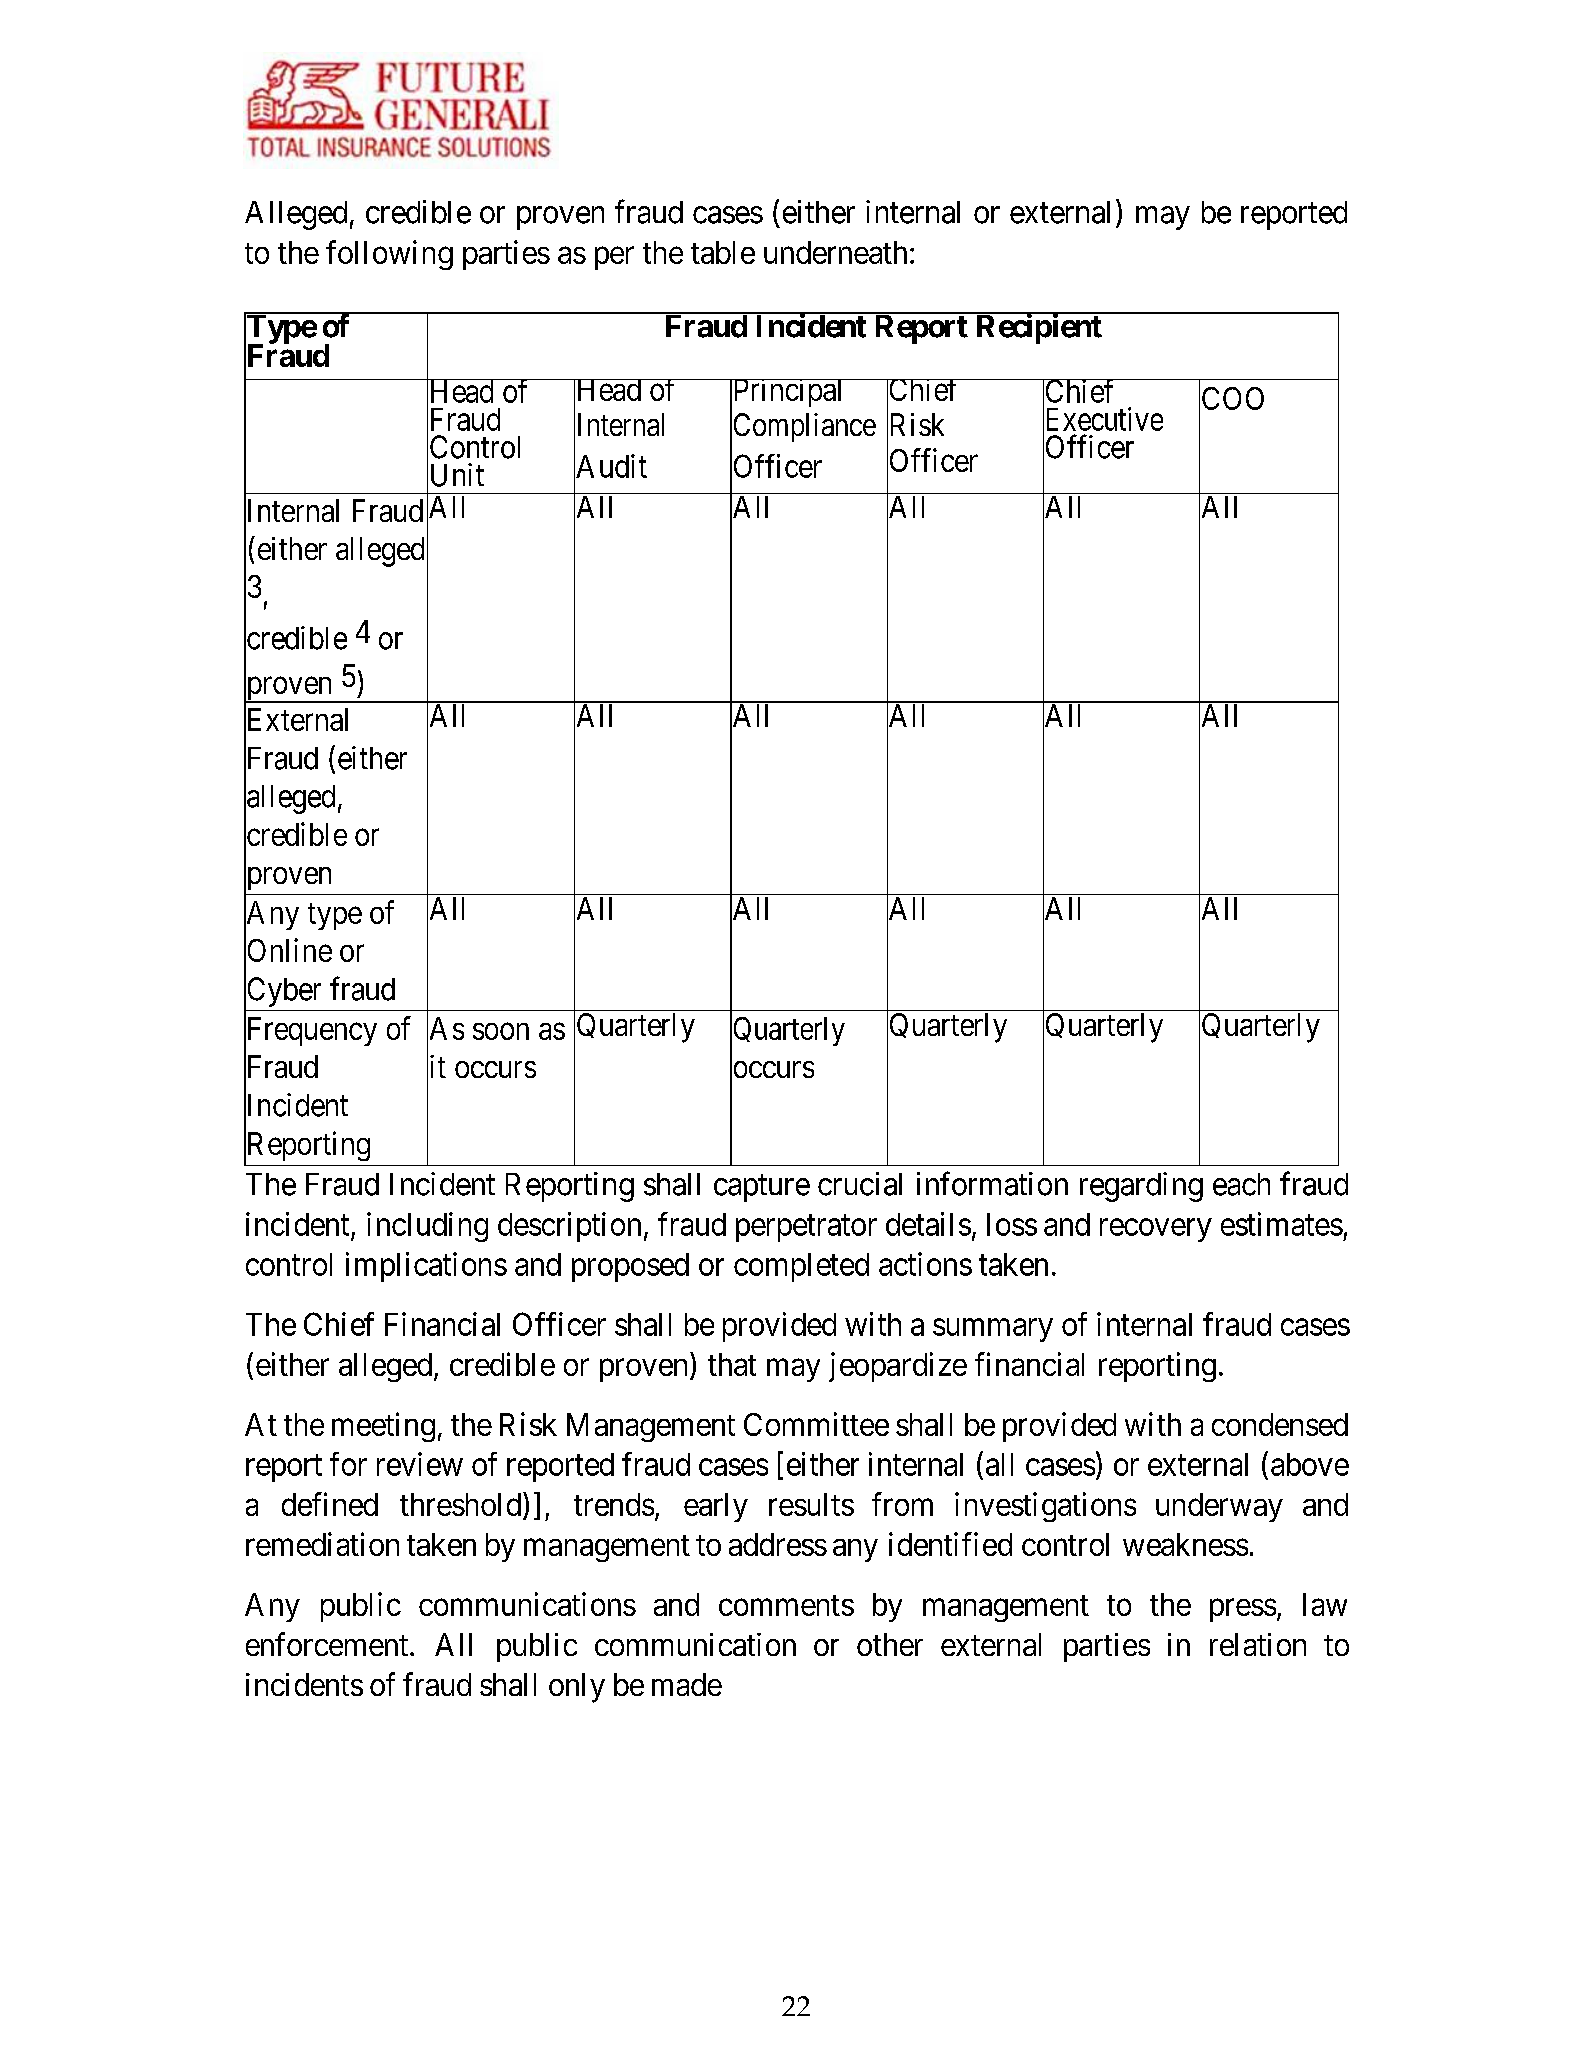 This screenshot has height=2060, width=1592. Describe the element at coordinates (890, 1644) in the screenshot. I see `other` at that location.
